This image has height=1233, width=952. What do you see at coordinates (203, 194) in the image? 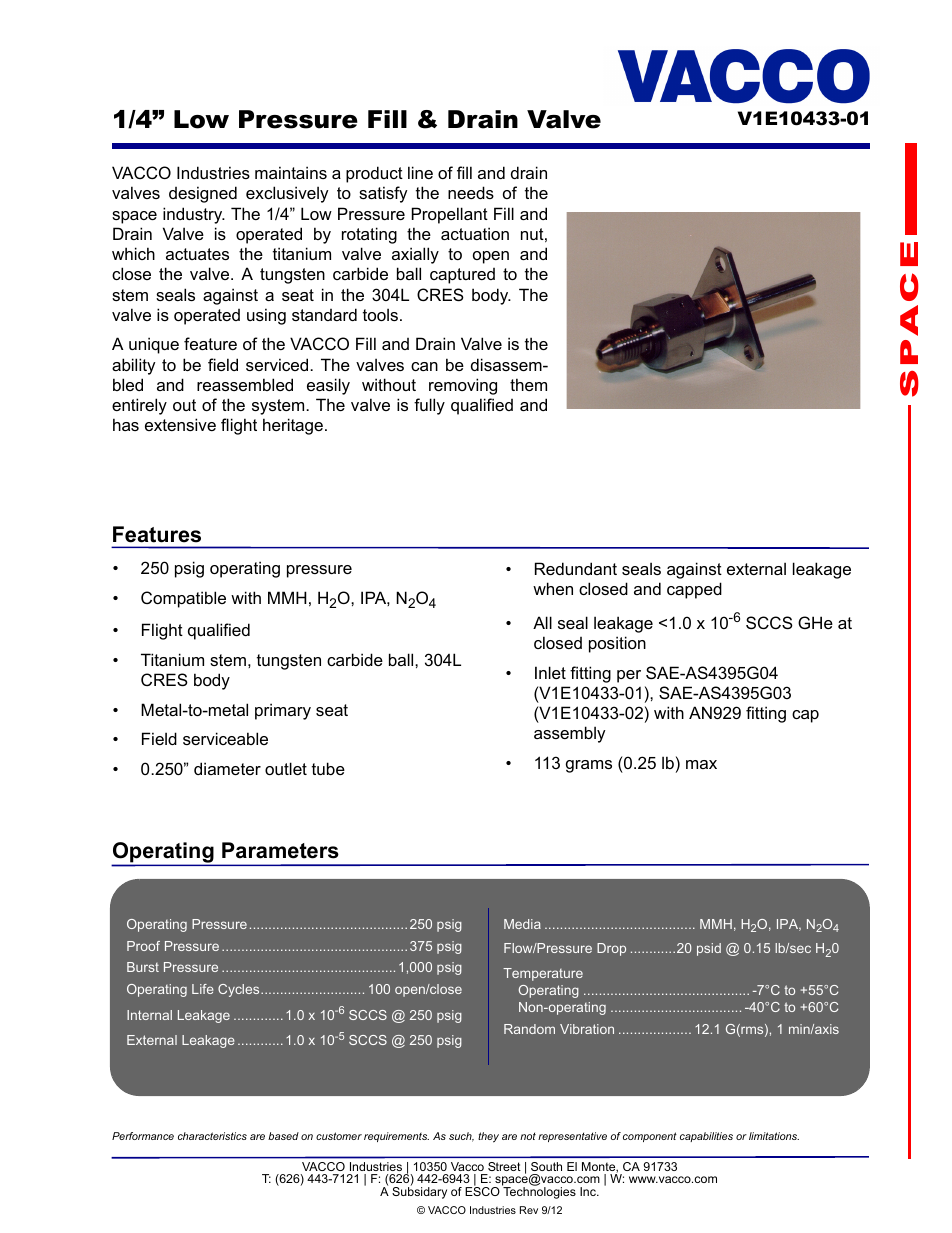
I see `designed` at bounding box center [203, 194].
